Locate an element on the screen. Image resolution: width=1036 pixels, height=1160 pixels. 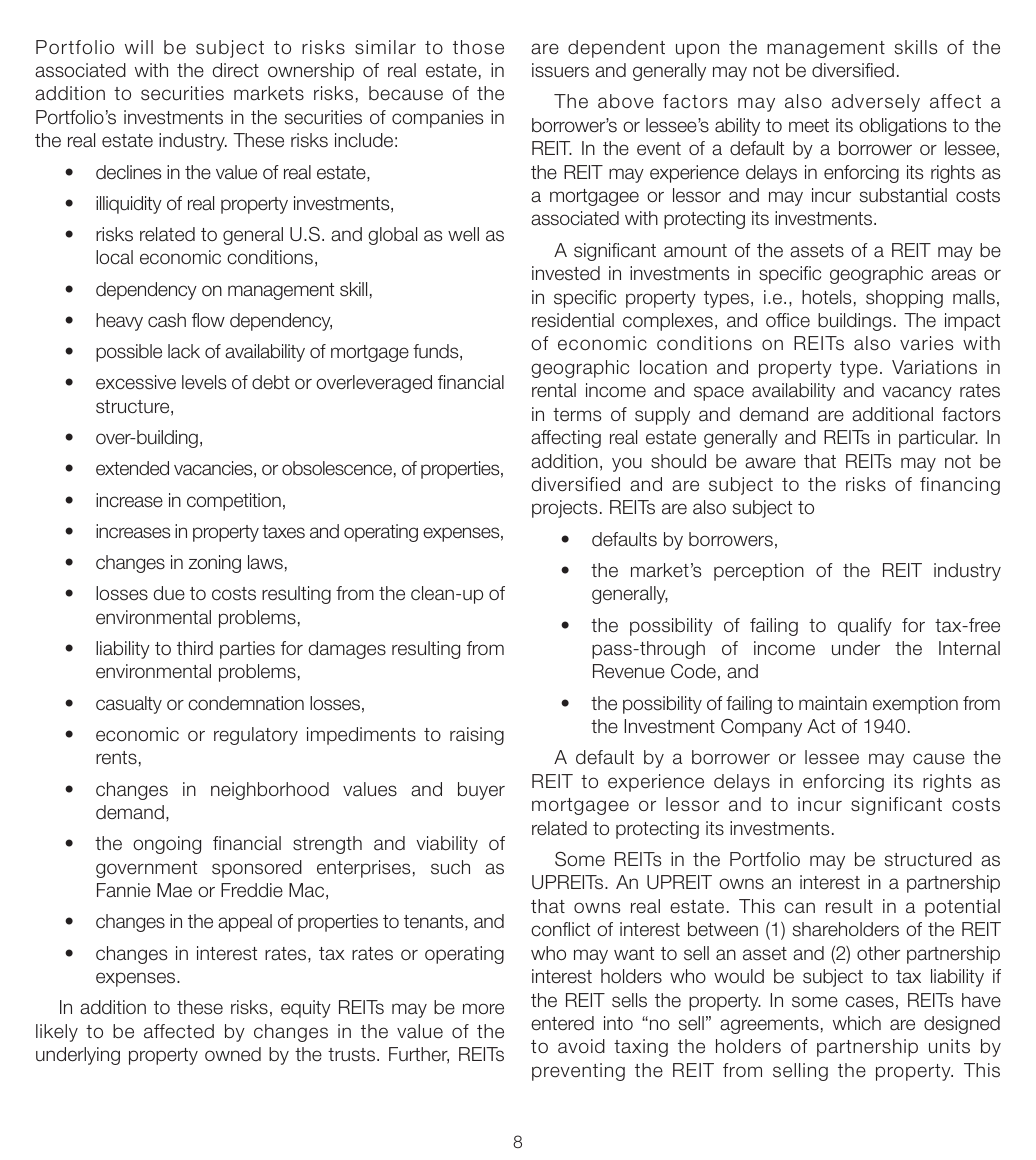
which is located at coordinates (857, 1023).
